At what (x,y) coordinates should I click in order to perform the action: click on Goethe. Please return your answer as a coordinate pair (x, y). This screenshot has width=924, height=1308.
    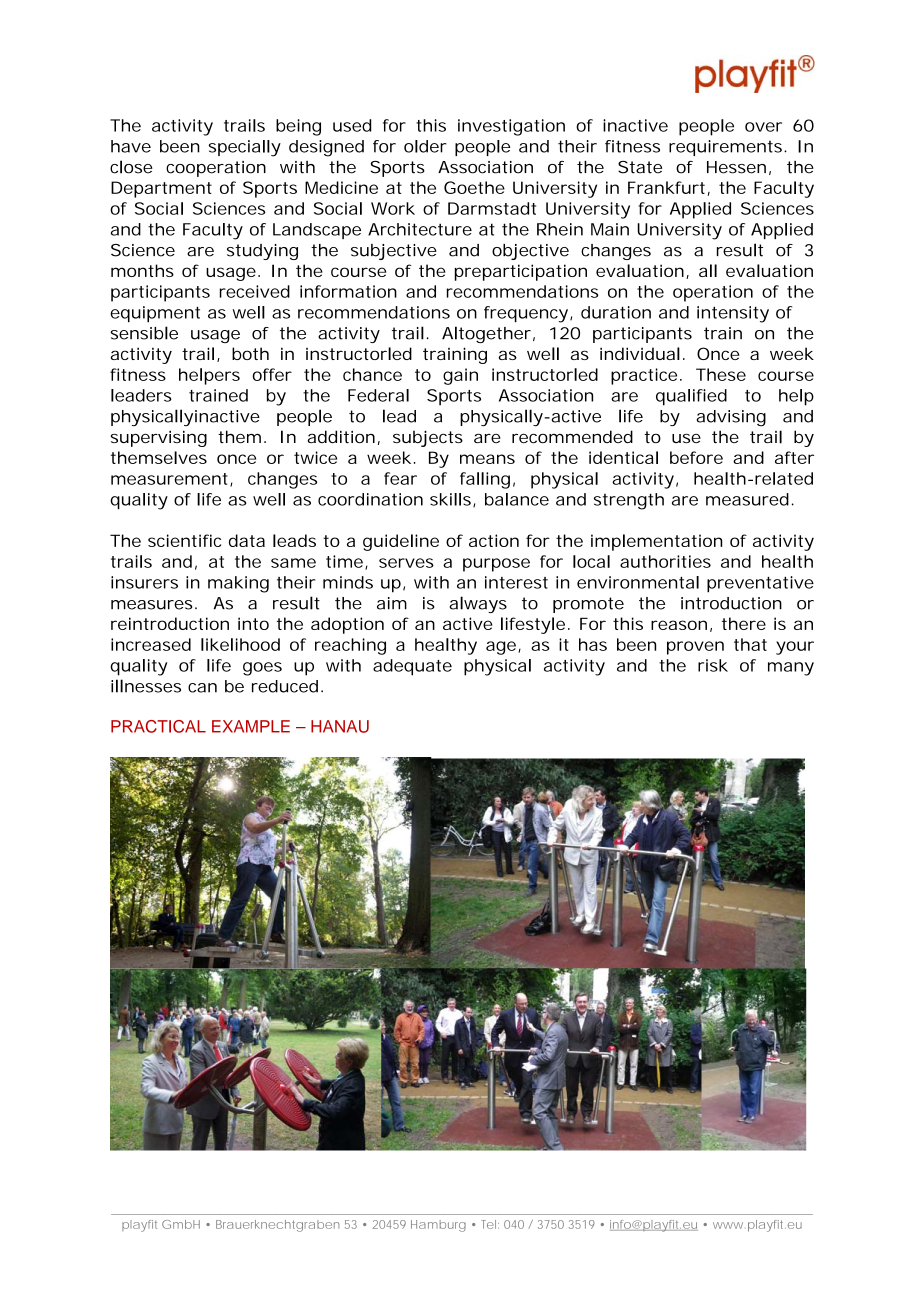
    Looking at the image, I should click on (474, 187).
